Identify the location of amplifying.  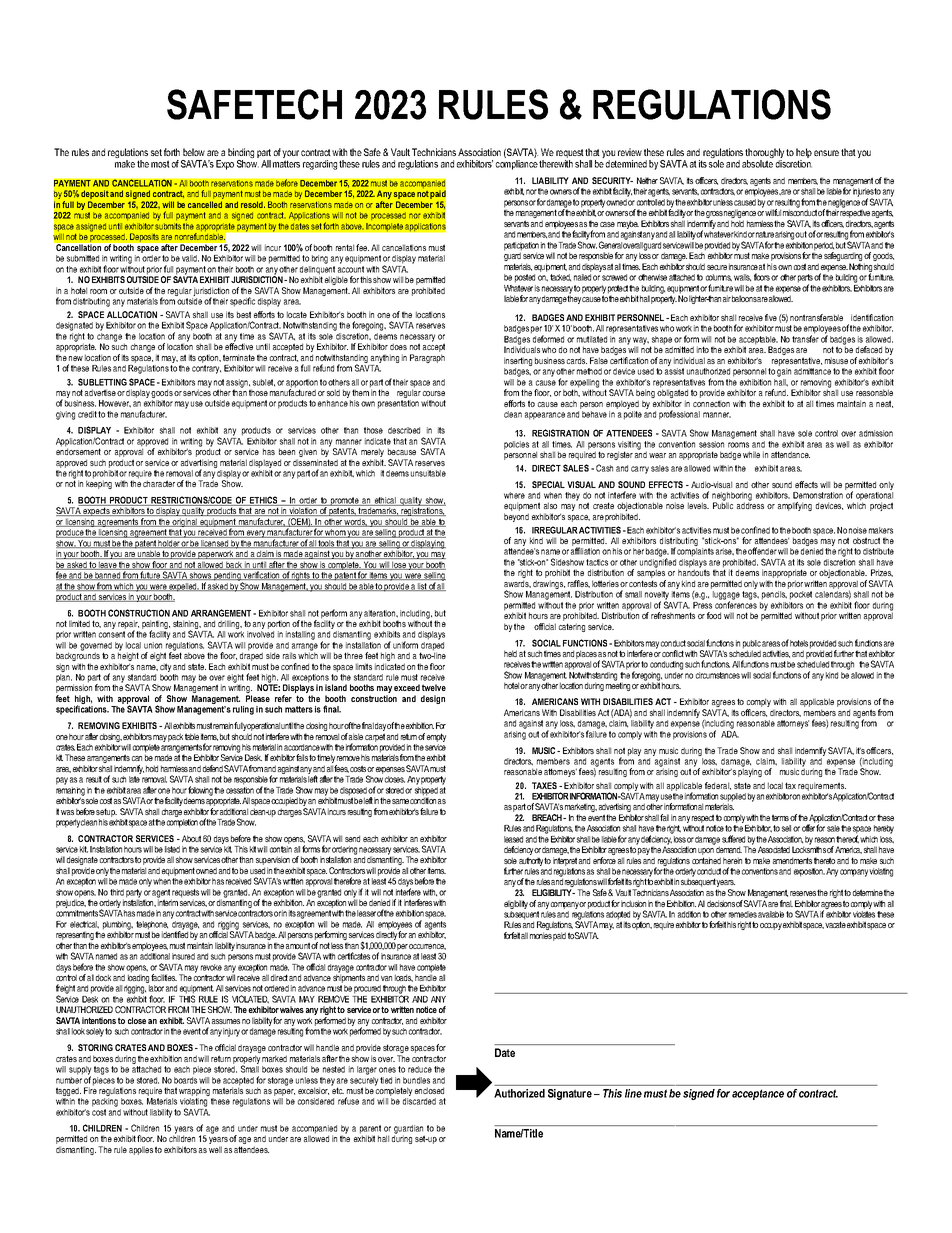
(795, 506).
